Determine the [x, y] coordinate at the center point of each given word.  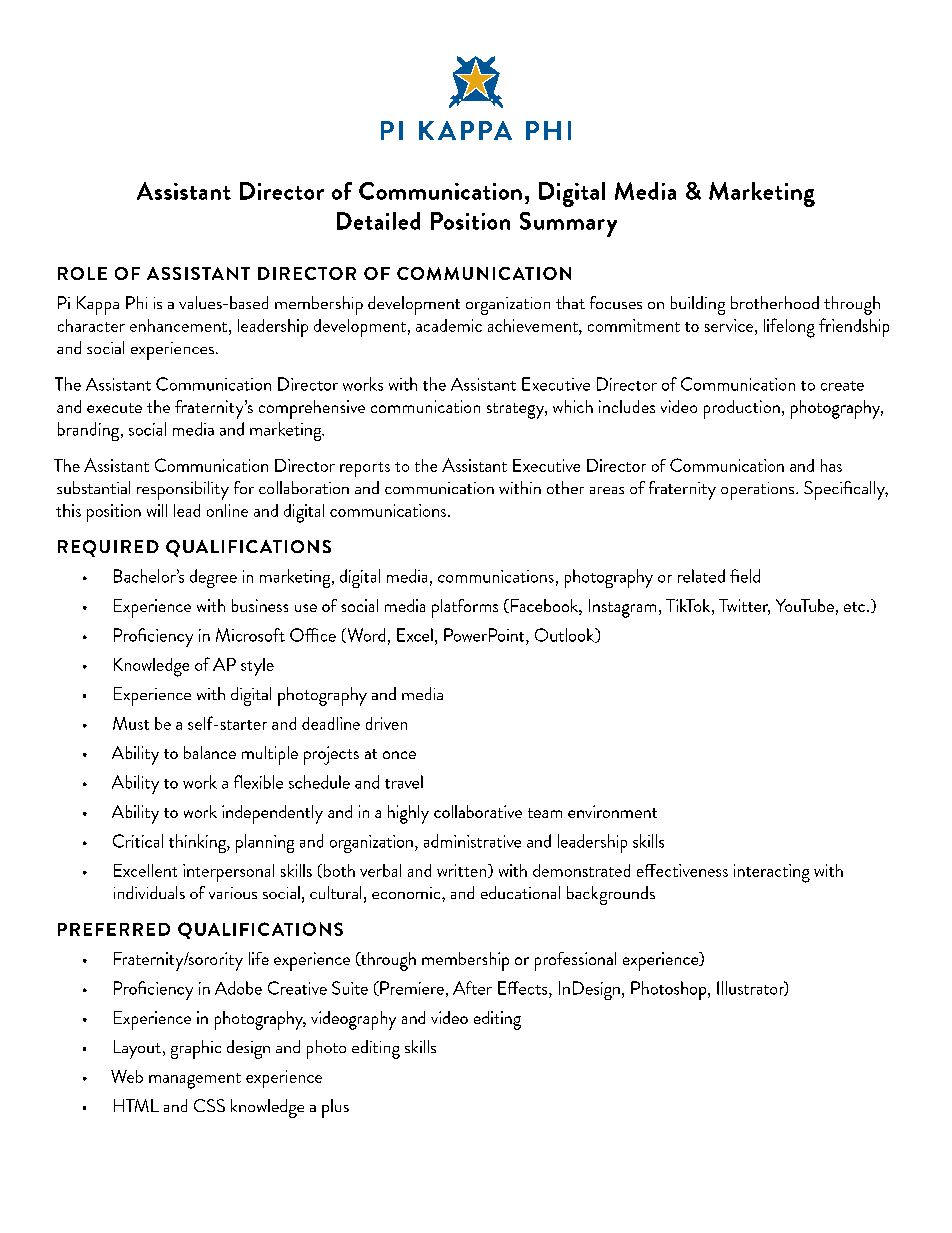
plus [335, 1108]
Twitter [744, 607]
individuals [149, 892]
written [463, 871]
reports [365, 469]
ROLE [82, 273]
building [698, 305]
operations [759, 491]
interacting [772, 873]
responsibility [183, 490]
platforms [465, 608]
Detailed [378, 221]
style [257, 667]
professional [575, 961]
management [195, 1081]
